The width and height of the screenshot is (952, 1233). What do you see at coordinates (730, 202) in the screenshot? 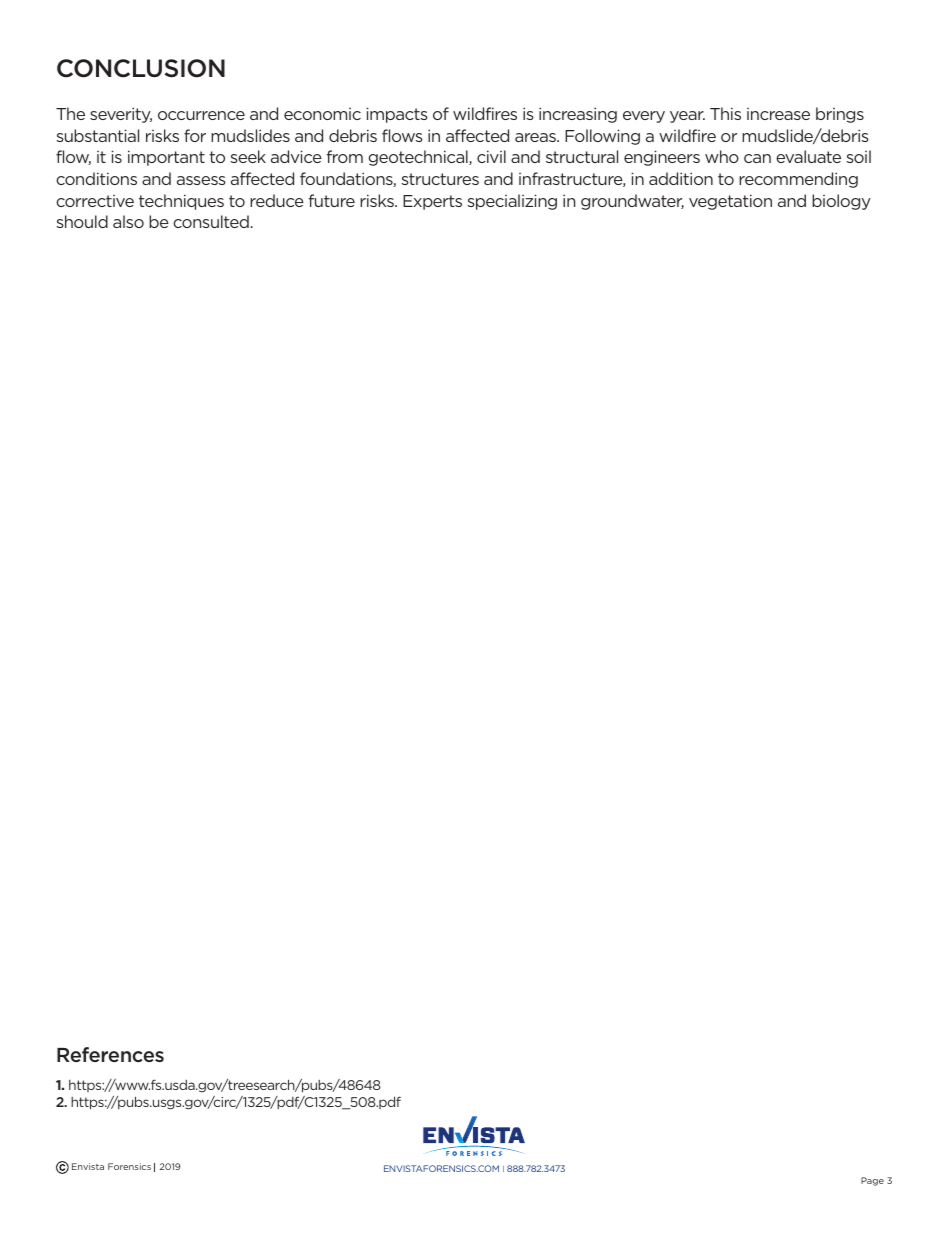
I see `vegetation` at bounding box center [730, 202].
